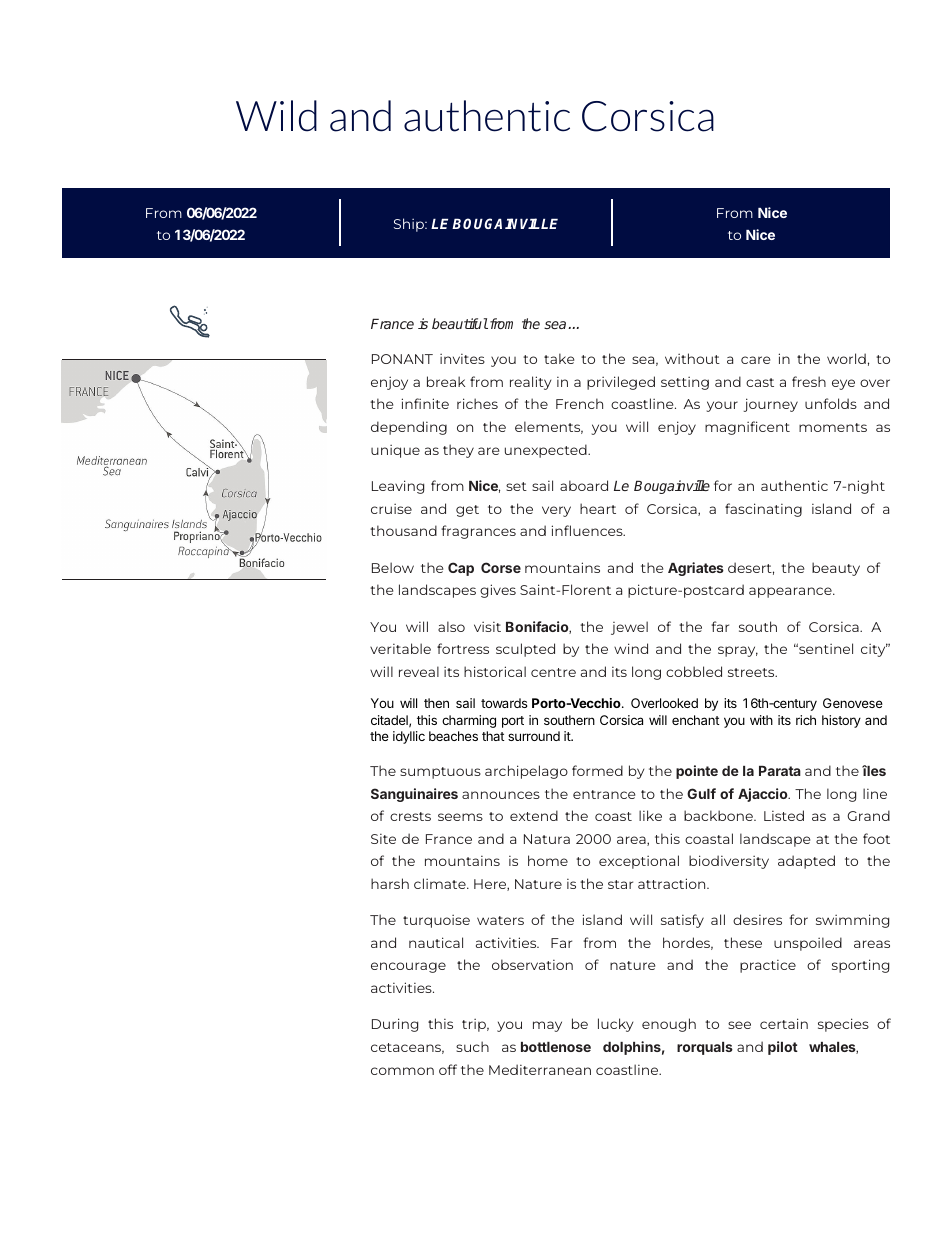  I want to click on pilot, so click(783, 1048).
